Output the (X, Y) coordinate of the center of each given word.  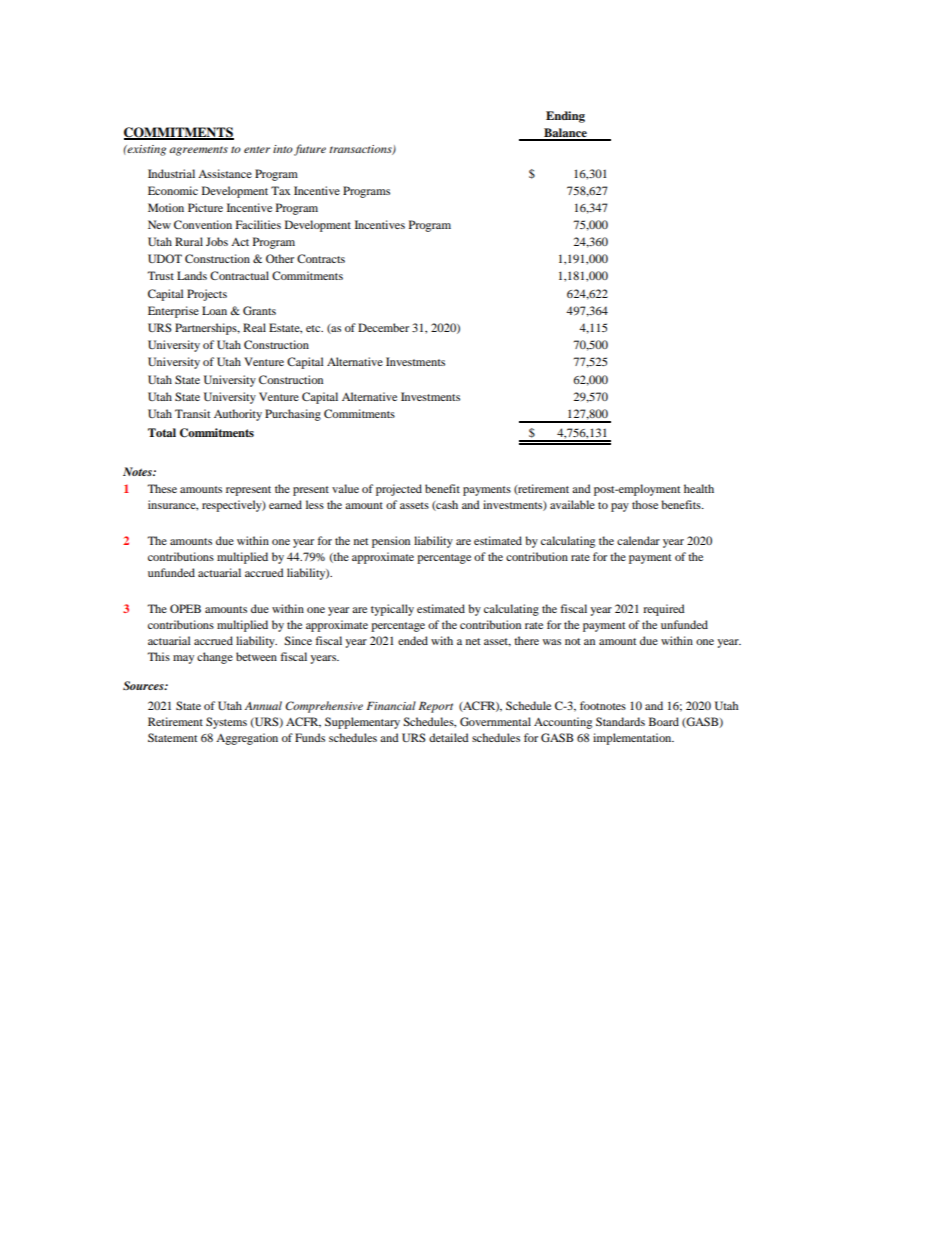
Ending (565, 117)
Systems (226, 723)
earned (285, 504)
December (383, 327)
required (664, 610)
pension (391, 542)
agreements (198, 151)
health (699, 488)
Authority (238, 415)
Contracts (321, 258)
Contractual (239, 275)
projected (399, 490)
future (310, 150)
